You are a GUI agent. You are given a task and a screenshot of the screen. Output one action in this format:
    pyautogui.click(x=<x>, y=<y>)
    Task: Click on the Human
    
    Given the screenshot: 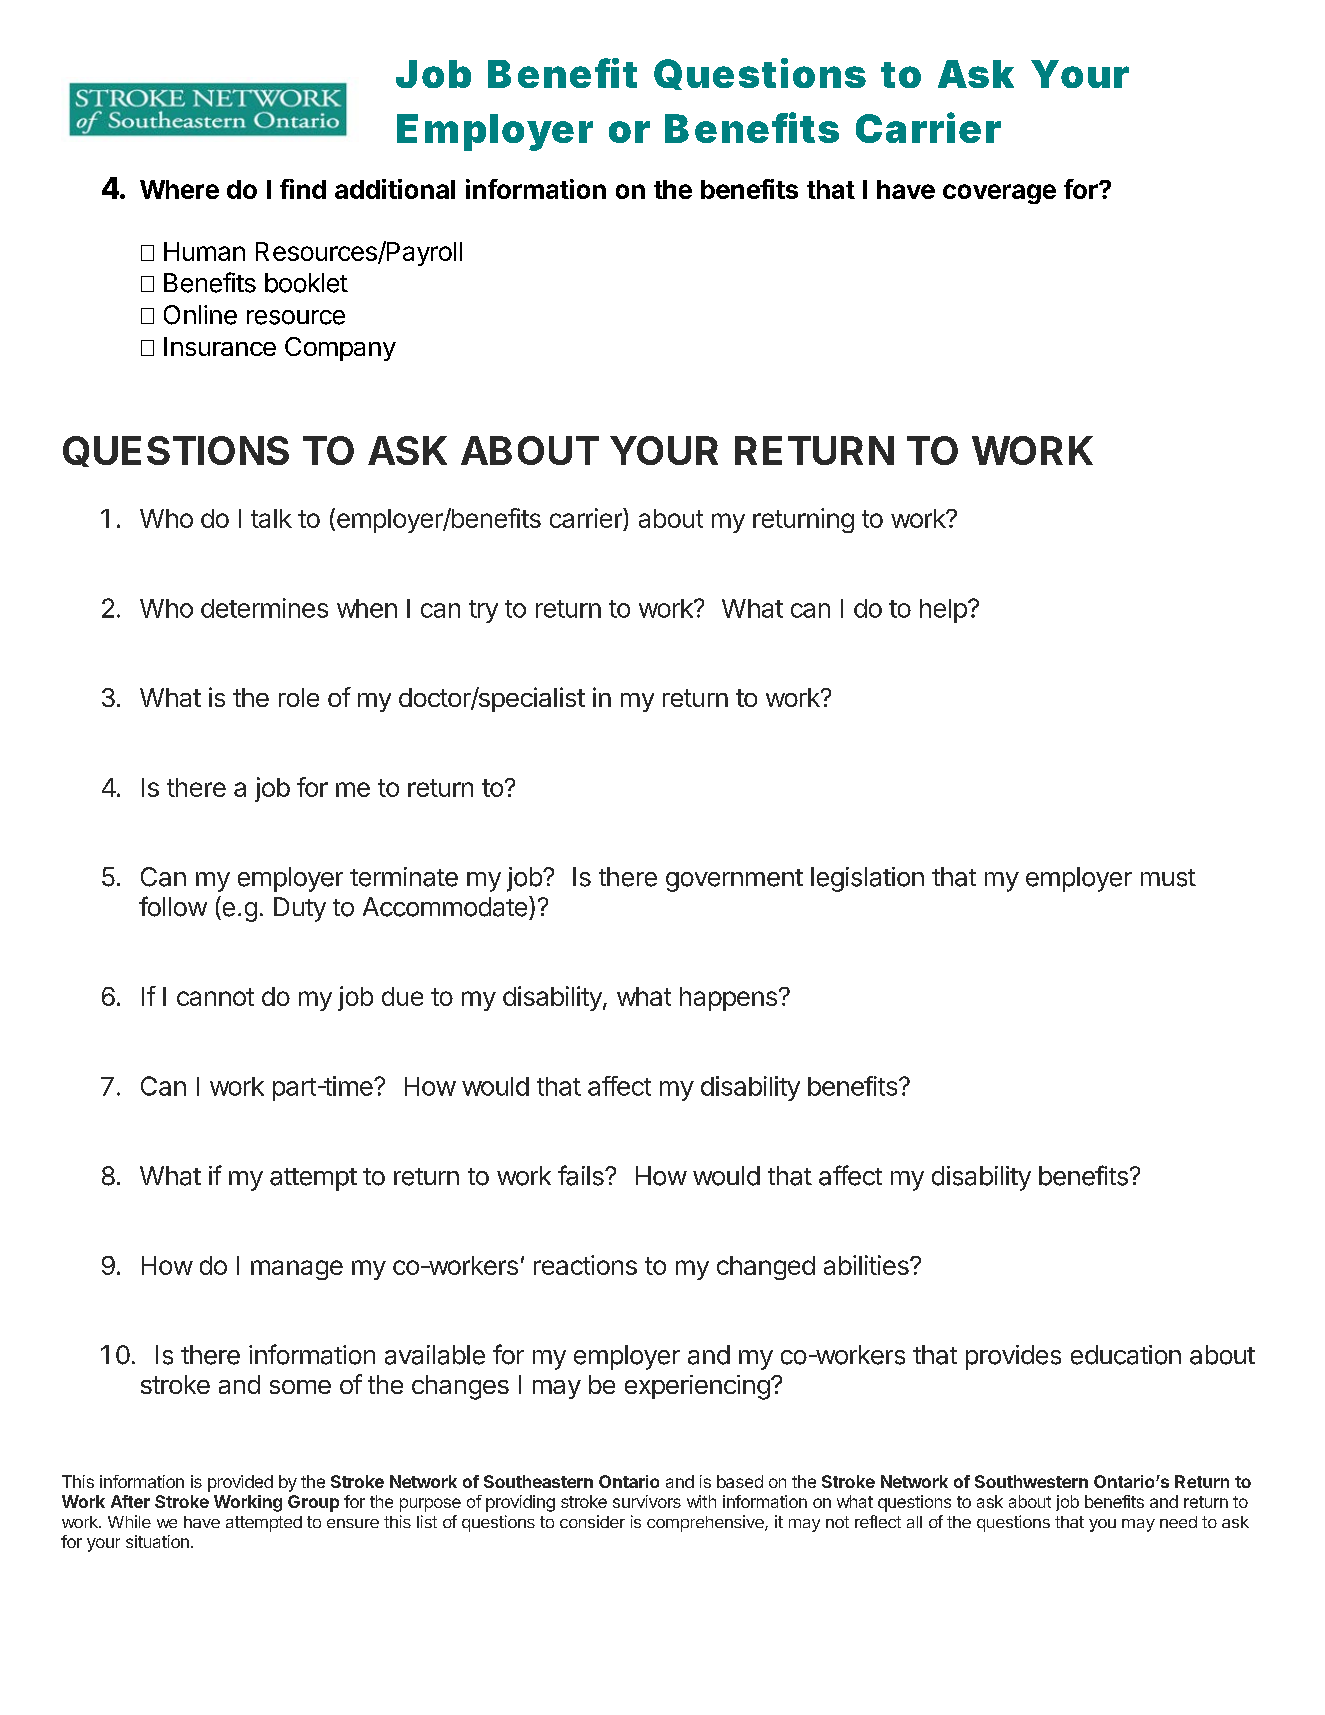 What is the action you would take?
    pyautogui.click(x=204, y=251)
